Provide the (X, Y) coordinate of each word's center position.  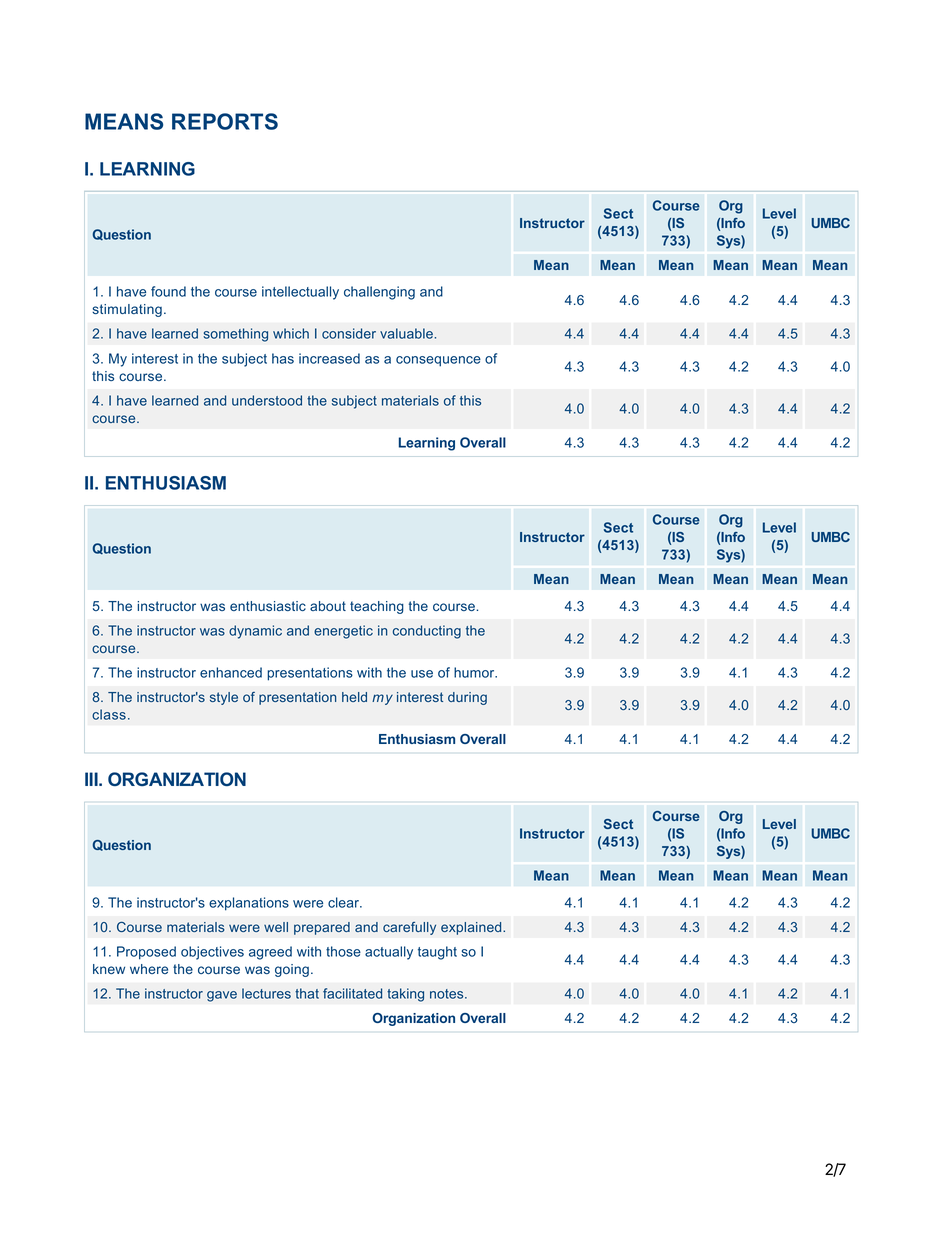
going (292, 970)
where (149, 969)
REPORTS (225, 121)
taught (437, 953)
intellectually (300, 293)
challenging (379, 293)
